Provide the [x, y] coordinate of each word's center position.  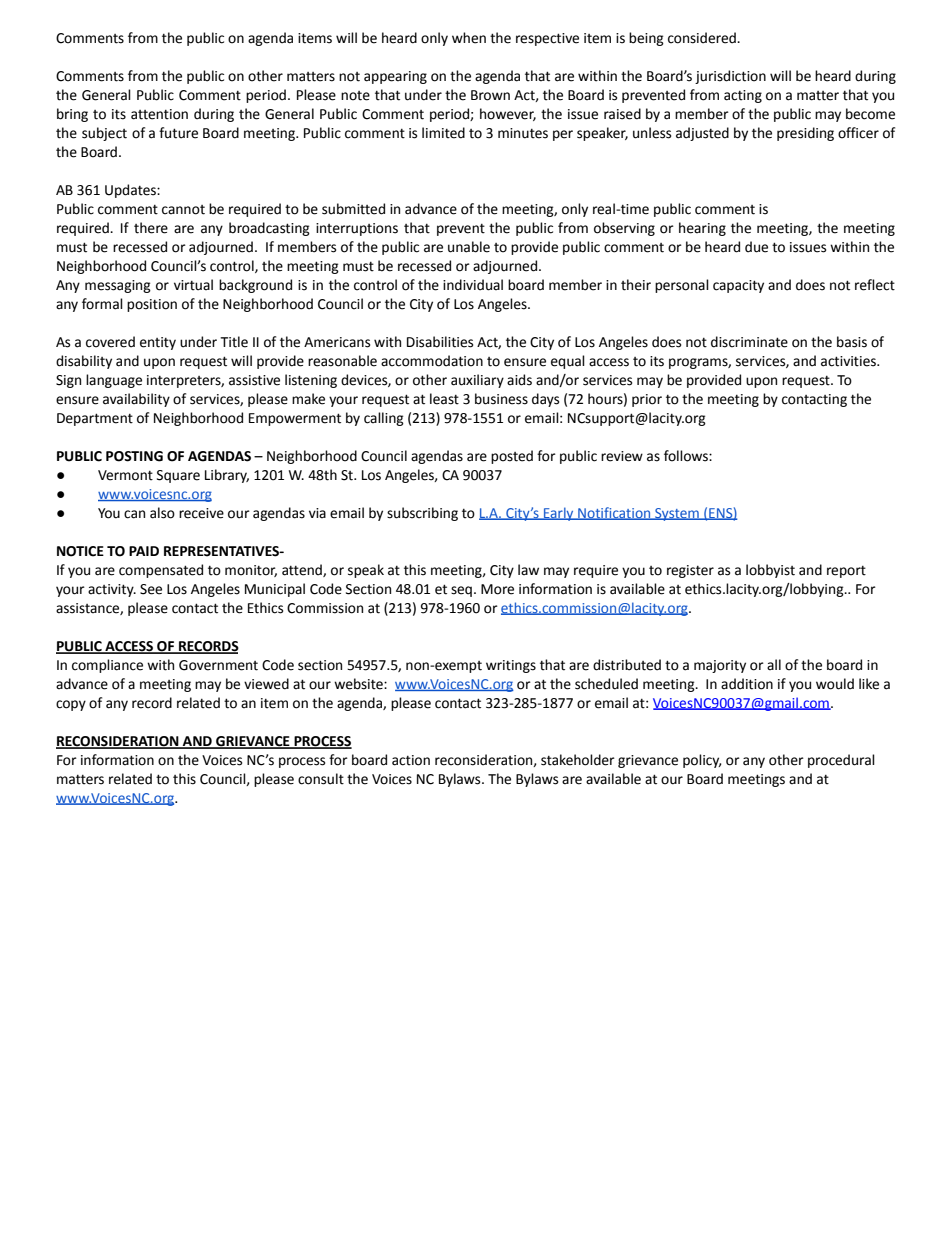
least [444, 399]
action [411, 760]
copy [71, 705]
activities [849, 361]
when [469, 38]
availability [136, 400]
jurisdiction [730, 77]
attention [159, 114]
